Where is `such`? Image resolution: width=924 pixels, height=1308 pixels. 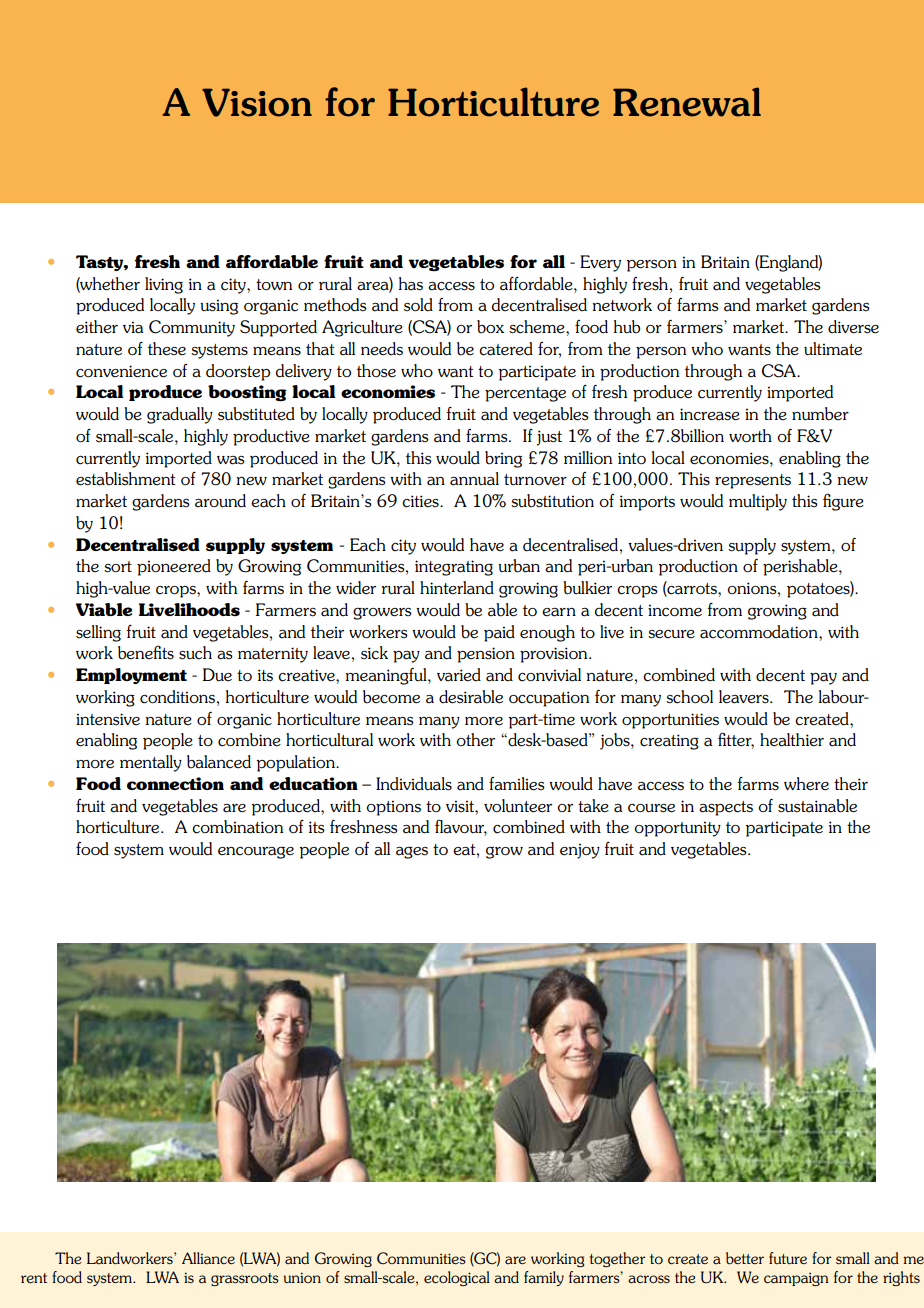
such is located at coordinates (195, 653).
